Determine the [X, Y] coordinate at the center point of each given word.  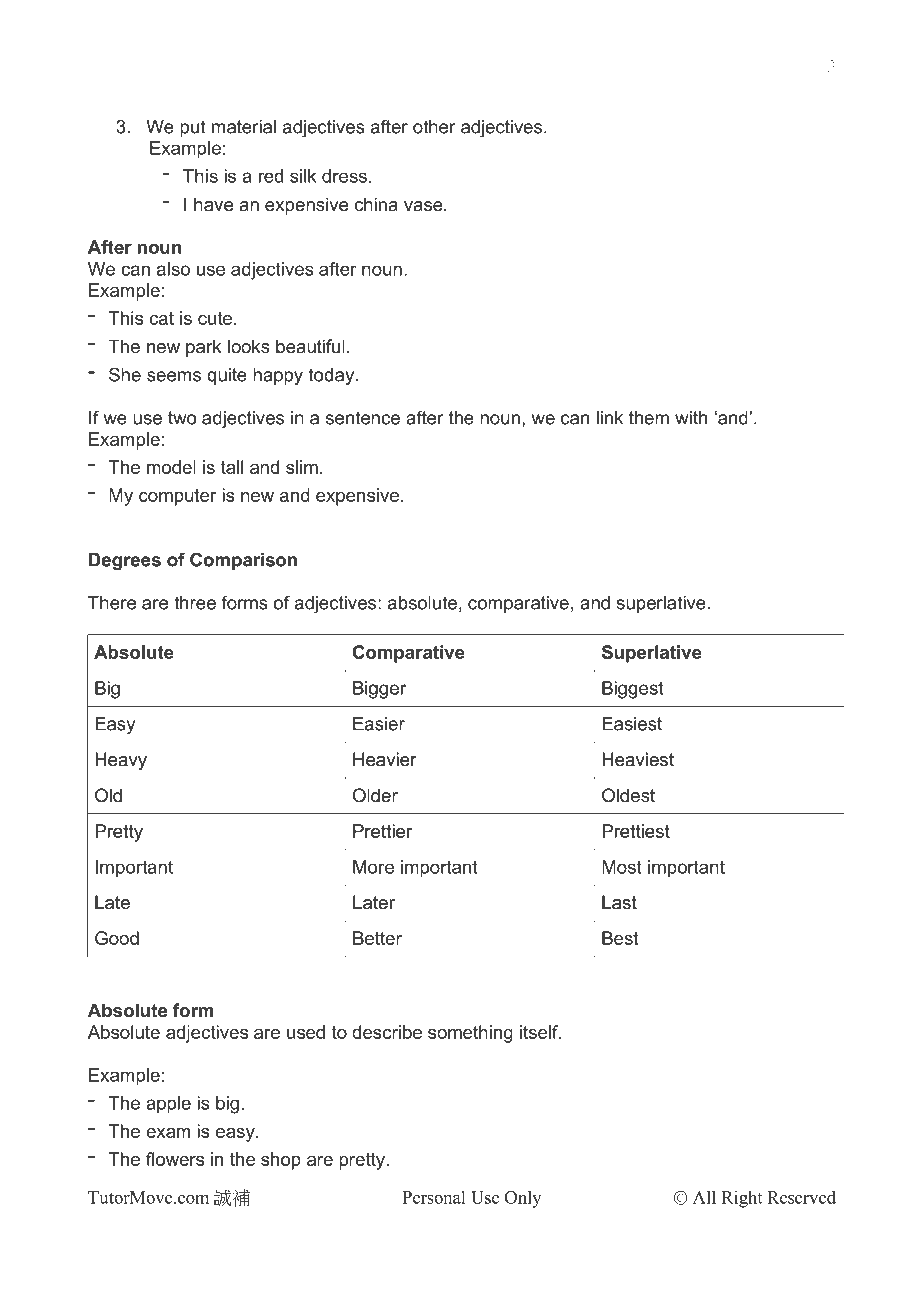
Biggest [632, 690]
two [182, 418]
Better [377, 938]
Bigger [379, 690]
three [195, 603]
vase [424, 206]
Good [117, 938]
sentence [363, 418]
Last [619, 902]
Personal [433, 1197]
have [213, 204]
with [691, 418]
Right [742, 1199]
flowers [175, 1159]
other [434, 127]
